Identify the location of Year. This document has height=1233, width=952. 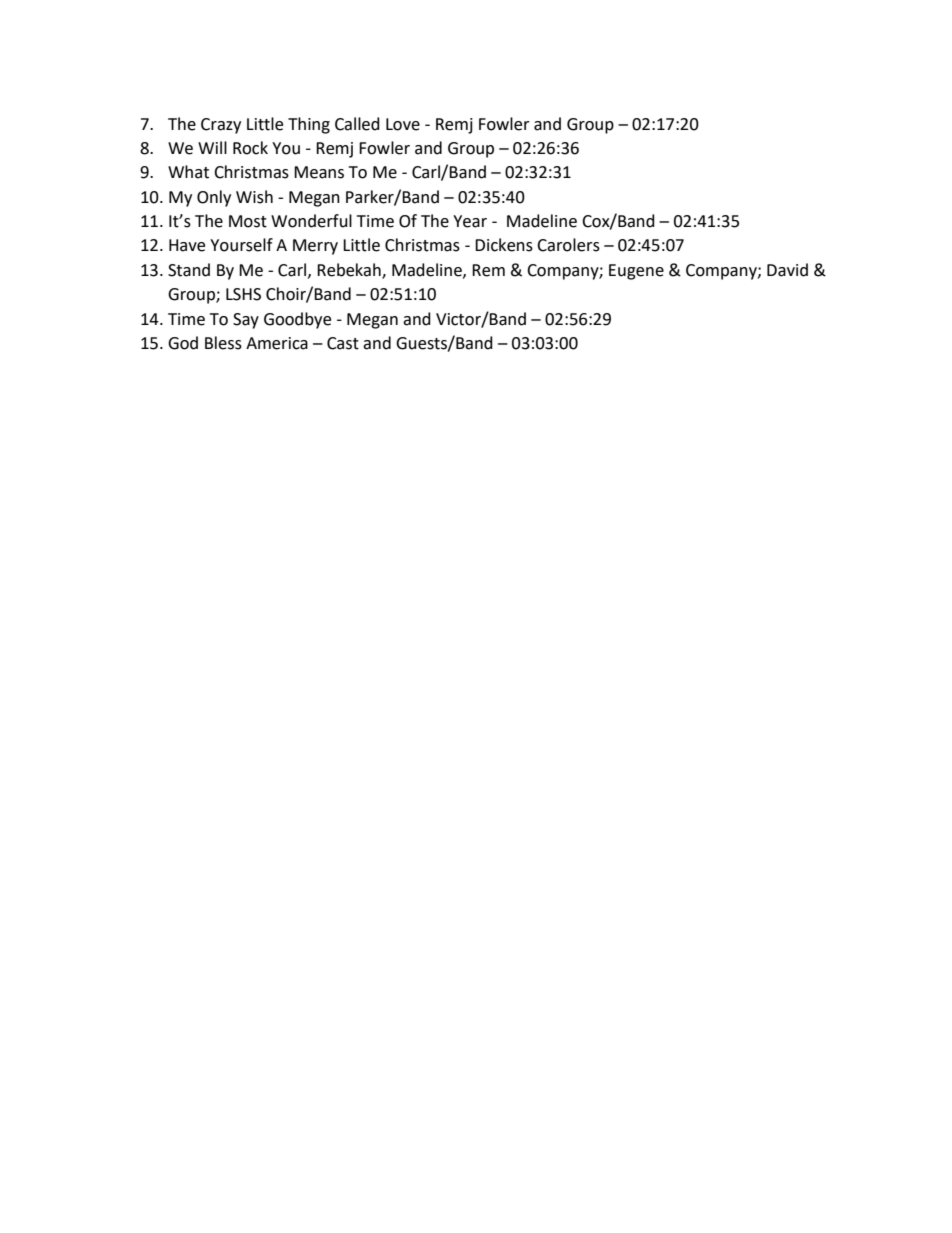
(470, 221).
